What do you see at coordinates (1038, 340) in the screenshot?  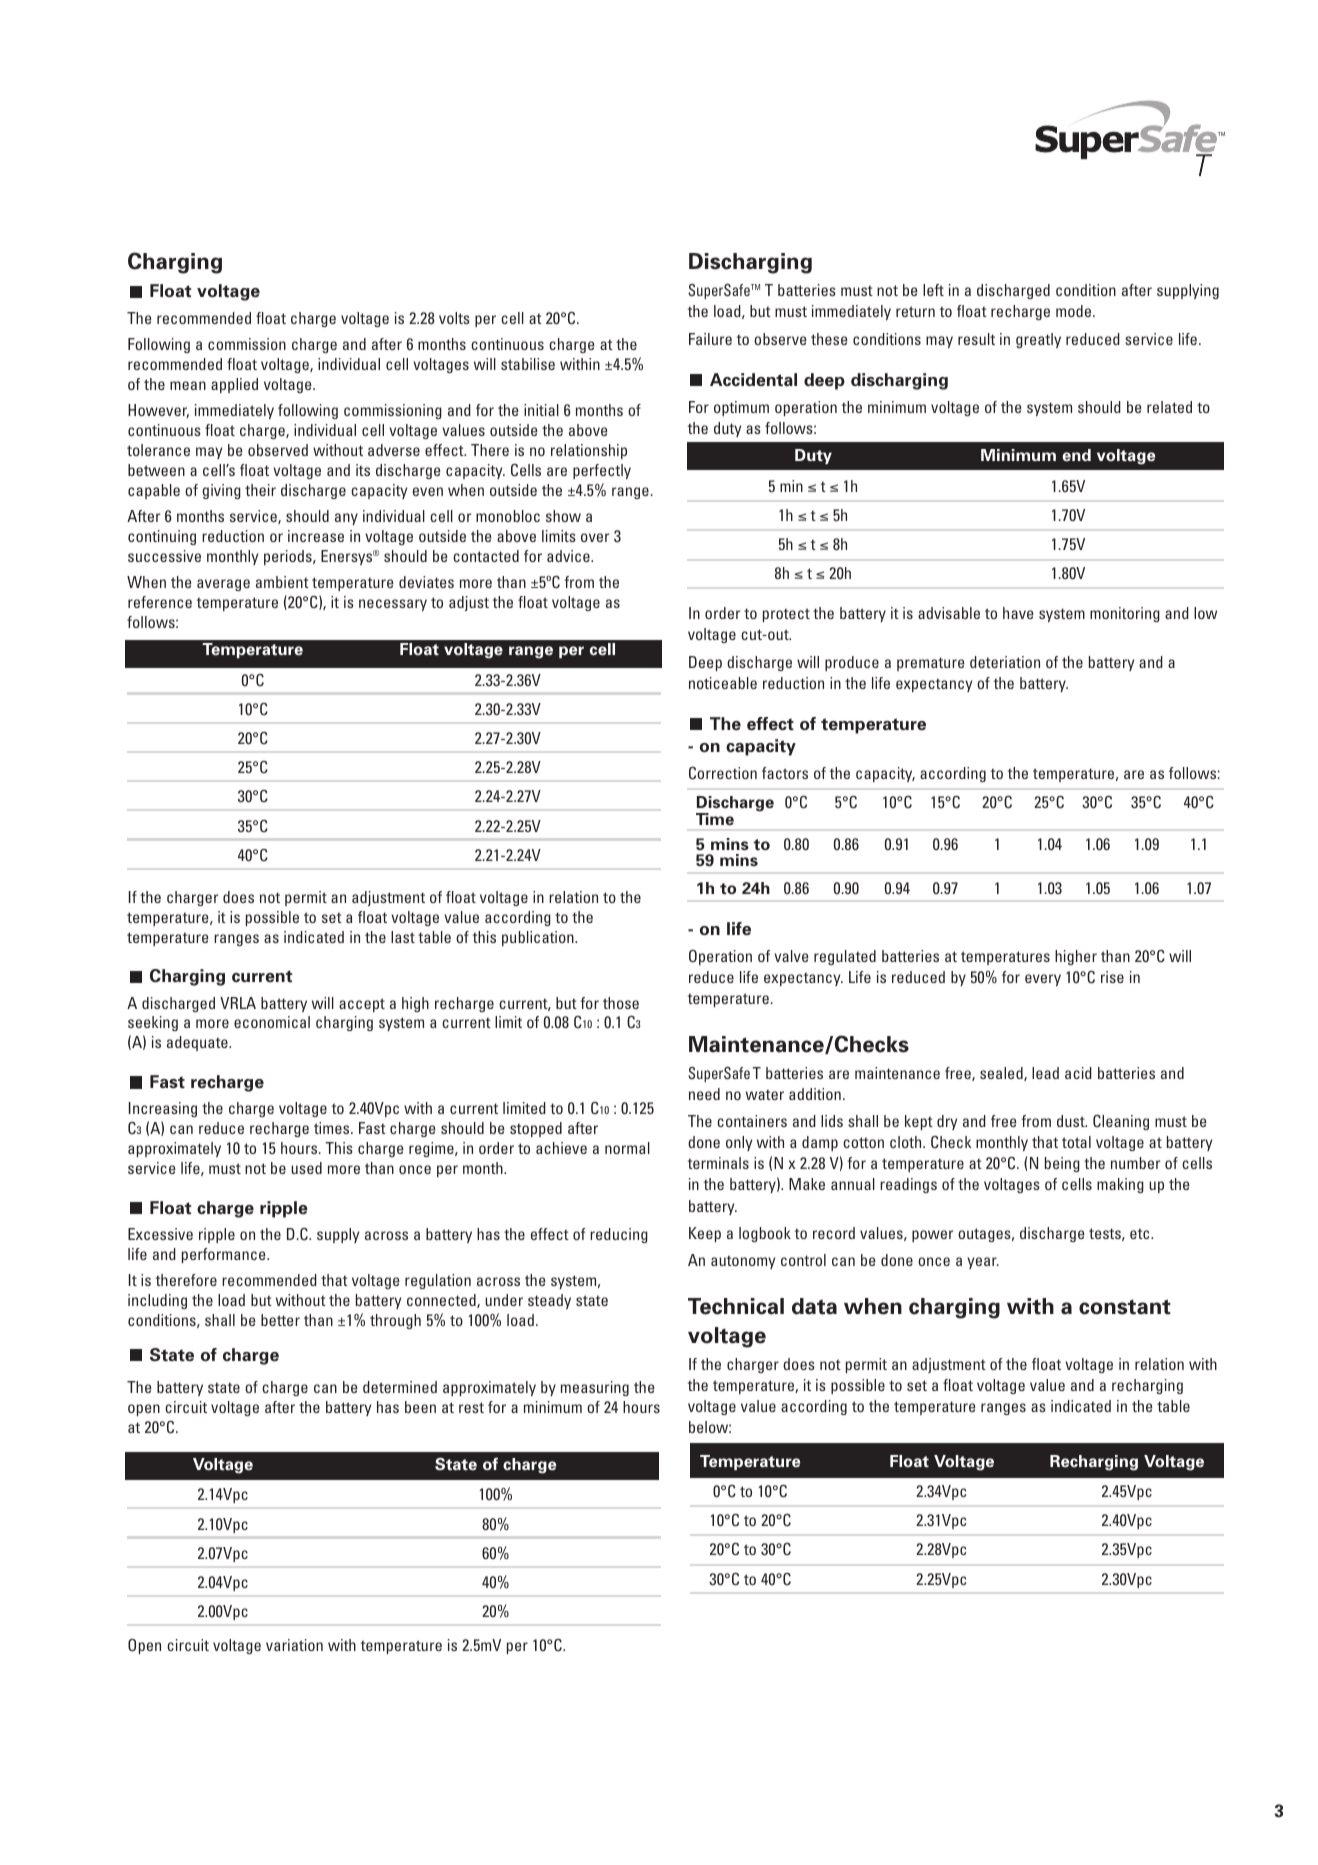 I see `greatly` at bounding box center [1038, 340].
